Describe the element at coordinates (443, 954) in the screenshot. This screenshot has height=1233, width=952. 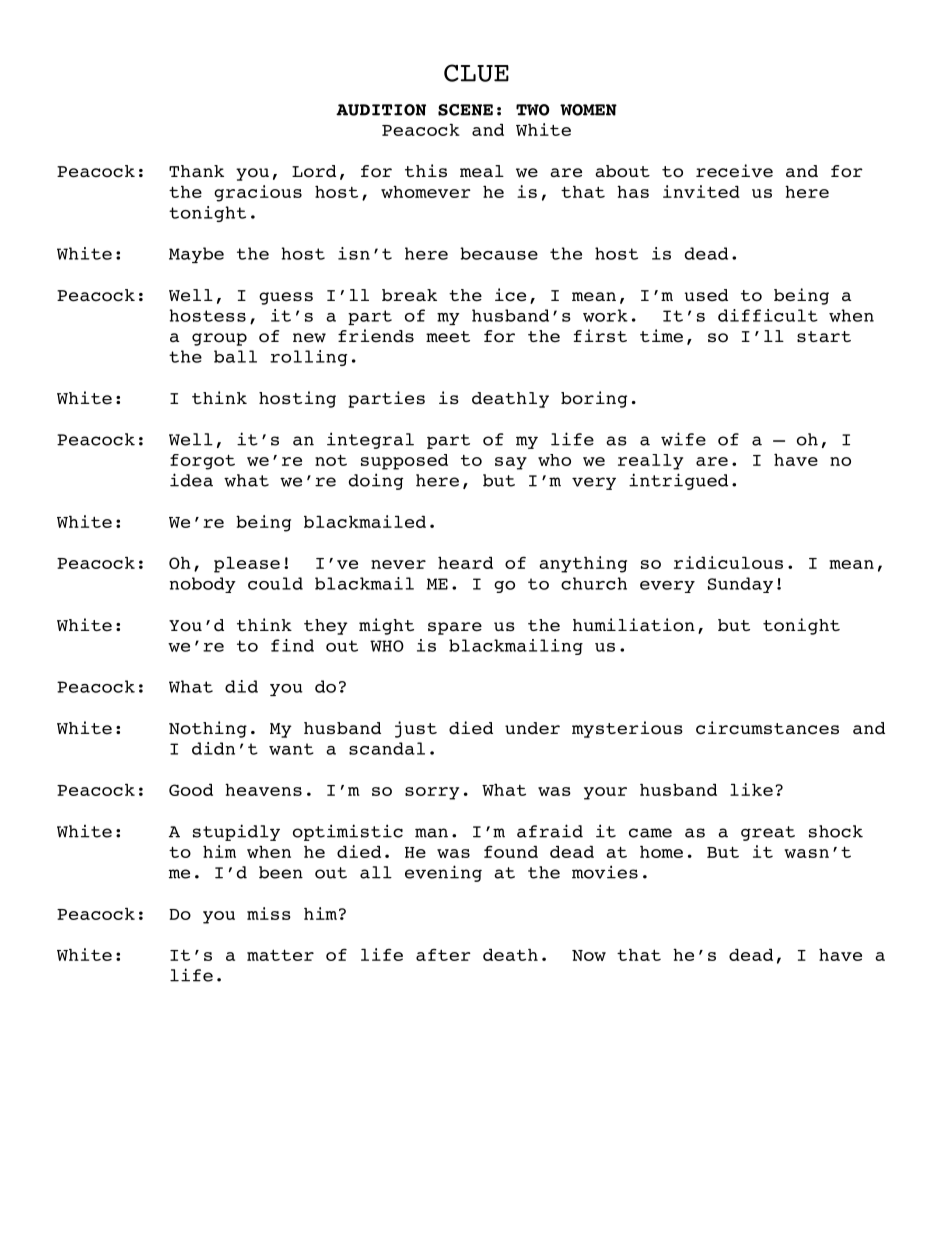
I see `after` at that location.
